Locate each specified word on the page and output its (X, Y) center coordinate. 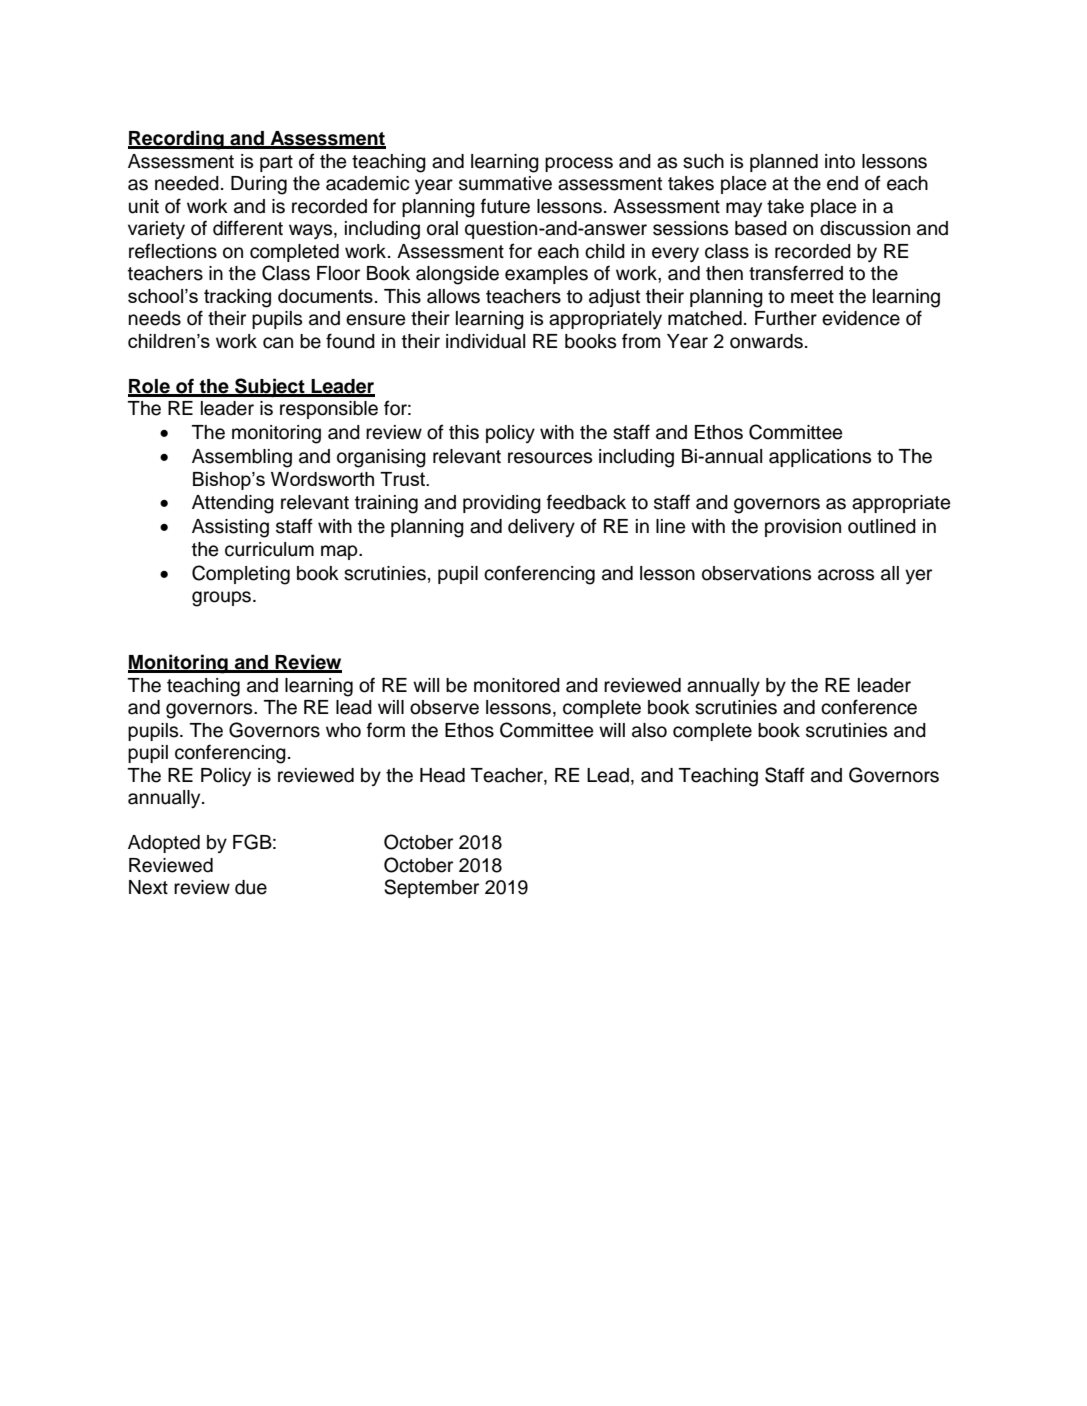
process (579, 164)
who (343, 730)
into (840, 161)
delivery (541, 528)
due (251, 887)
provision (803, 528)
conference (869, 707)
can (278, 343)
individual (485, 341)
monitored (517, 685)
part (276, 163)
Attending (233, 504)
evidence (861, 318)
